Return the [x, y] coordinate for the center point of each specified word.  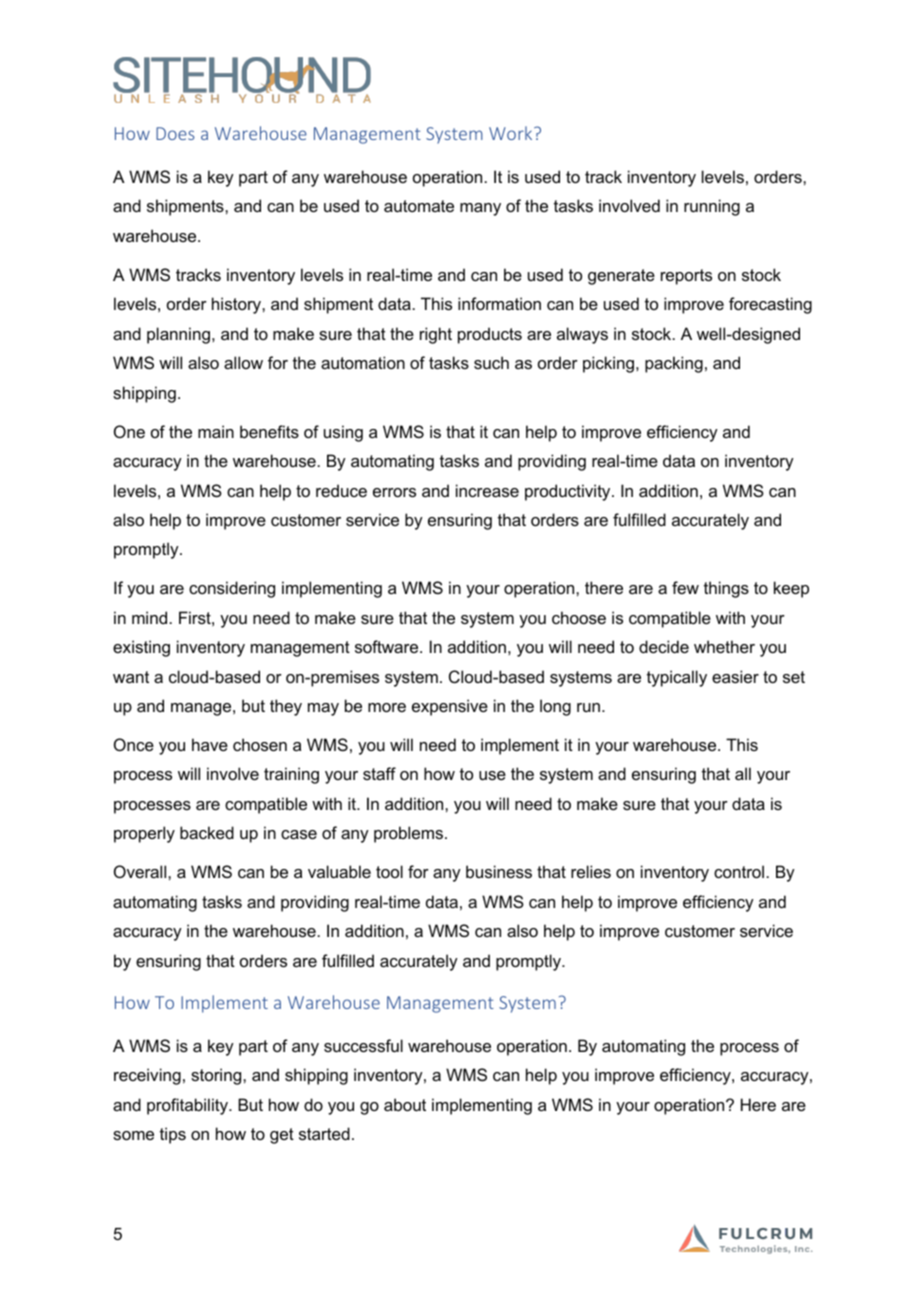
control [739, 871]
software [388, 646]
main [216, 431]
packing [674, 364]
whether [724, 646]
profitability [188, 1106]
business [499, 871]
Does [175, 133]
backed [207, 832]
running [712, 207]
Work [512, 133]
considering [232, 589]
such [491, 362]
